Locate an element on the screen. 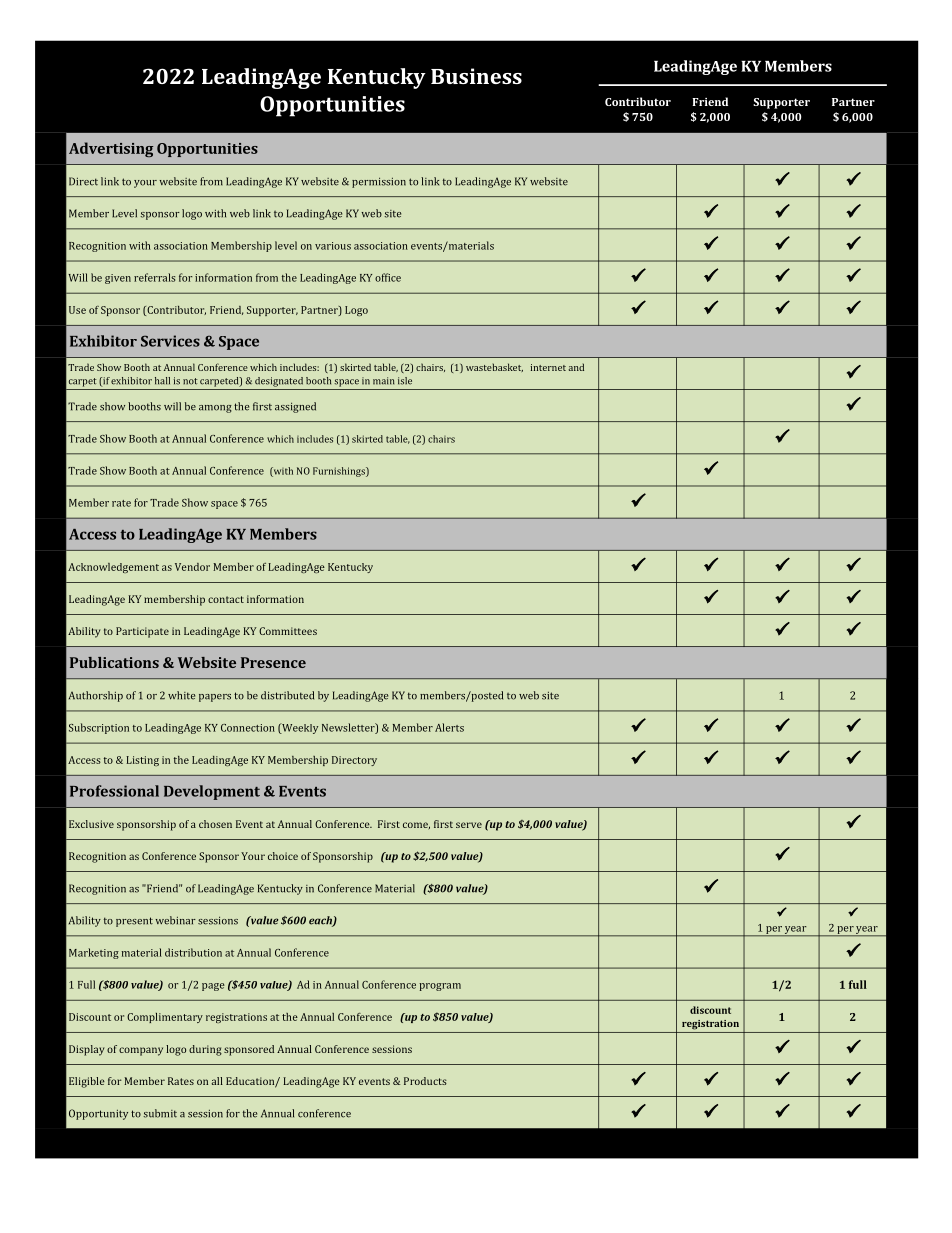  permission is located at coordinates (379, 183).
